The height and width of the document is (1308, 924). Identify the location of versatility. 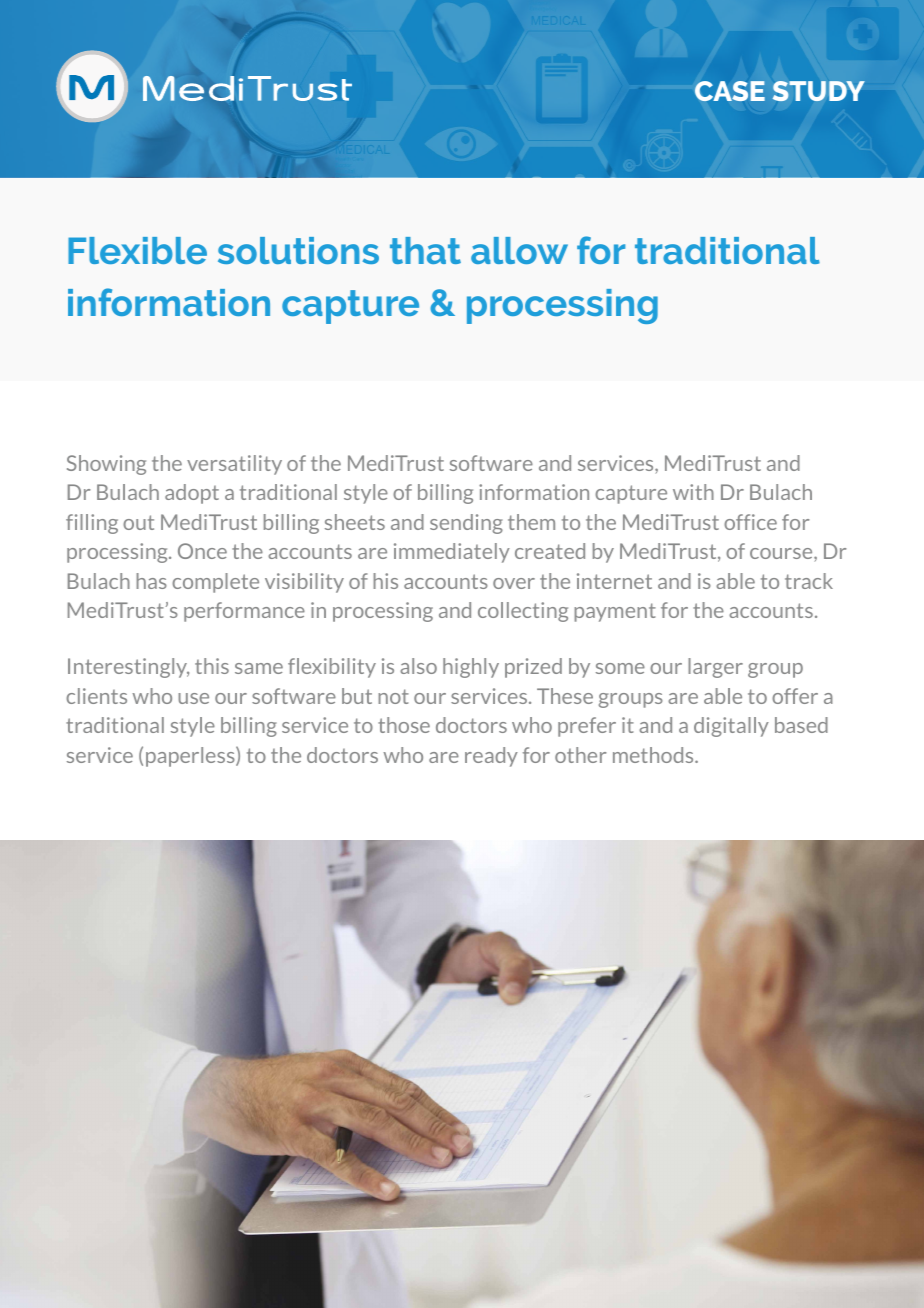
(234, 465).
